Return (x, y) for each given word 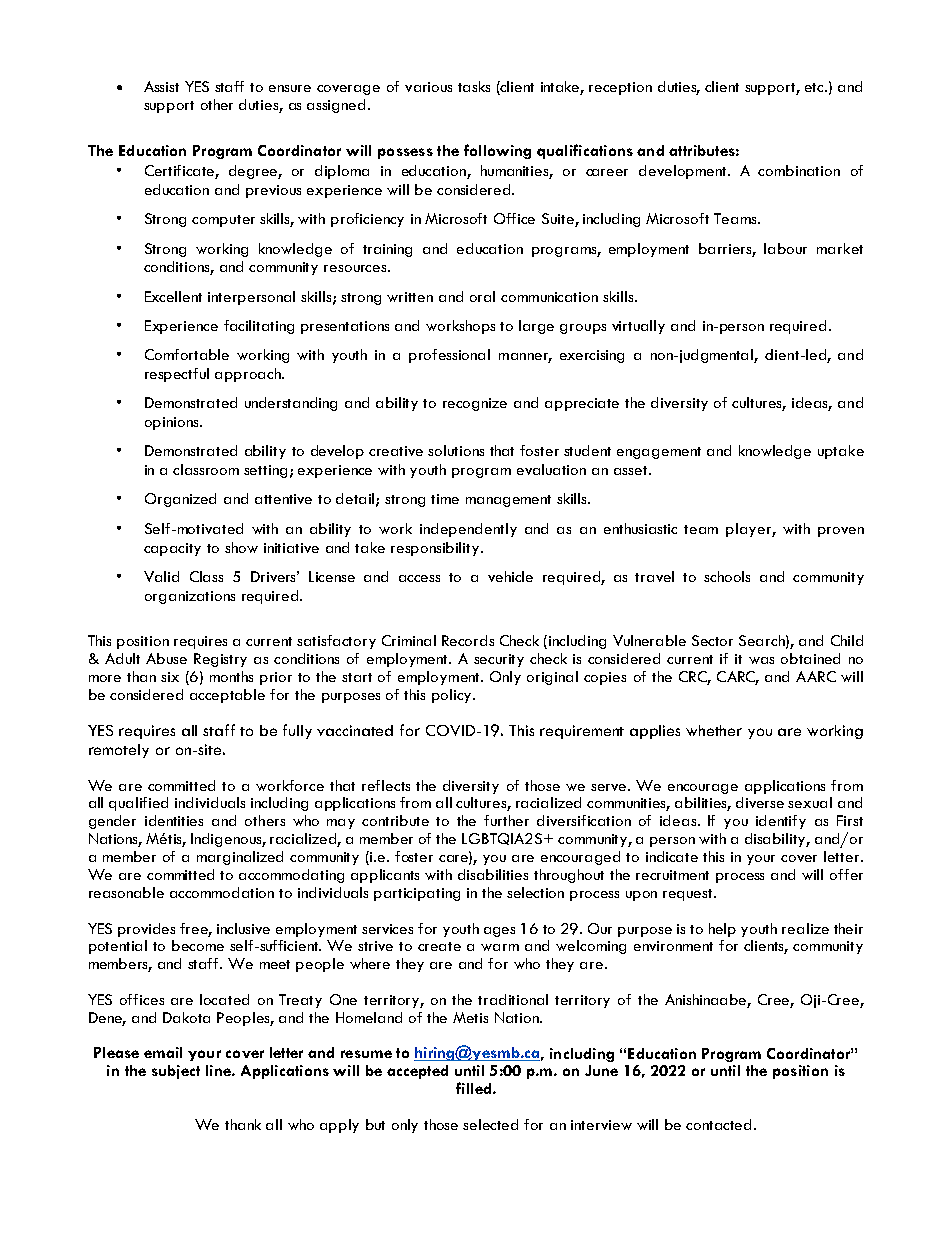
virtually (638, 327)
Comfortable (187, 354)
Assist (161, 86)
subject (176, 1072)
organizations (190, 597)
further (506, 820)
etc (815, 87)
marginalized (240, 858)
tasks (474, 86)
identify (781, 822)
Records (468, 640)
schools (727, 576)
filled (473, 1088)
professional (449, 356)
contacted (720, 1124)
